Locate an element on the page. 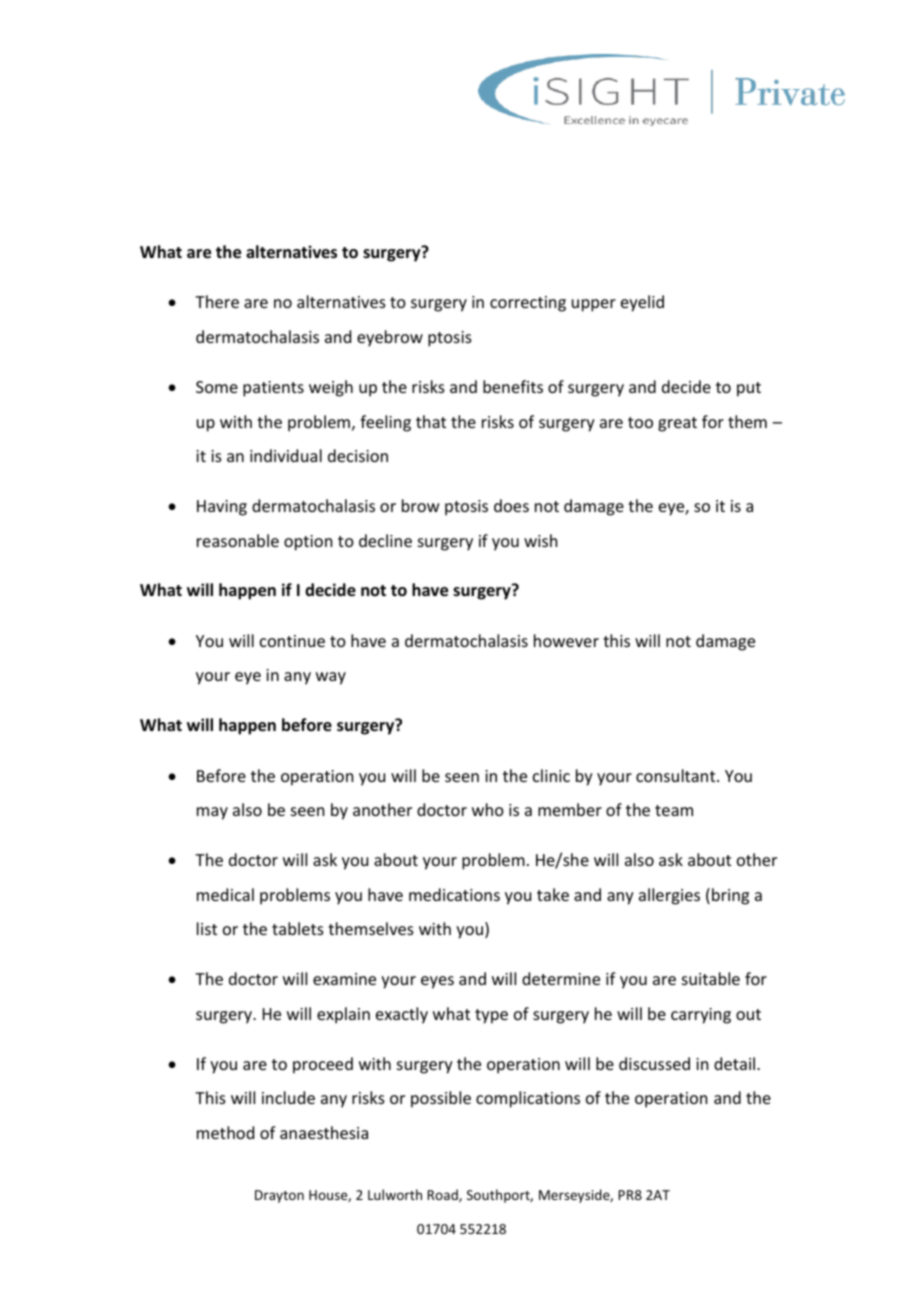 The height and width of the document is (1309, 924). does is located at coordinates (511, 505).
